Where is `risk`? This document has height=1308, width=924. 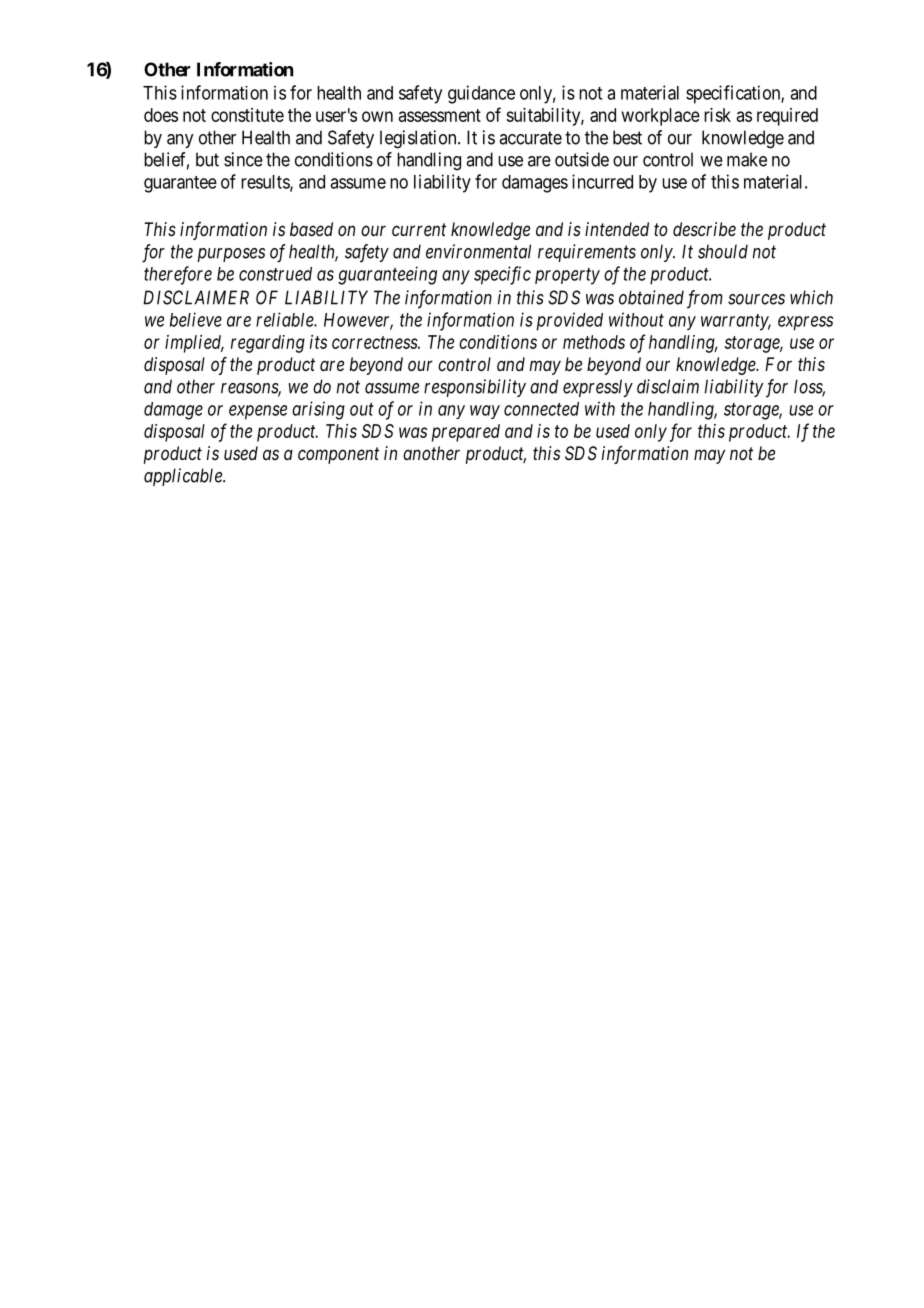
risk is located at coordinates (717, 115).
